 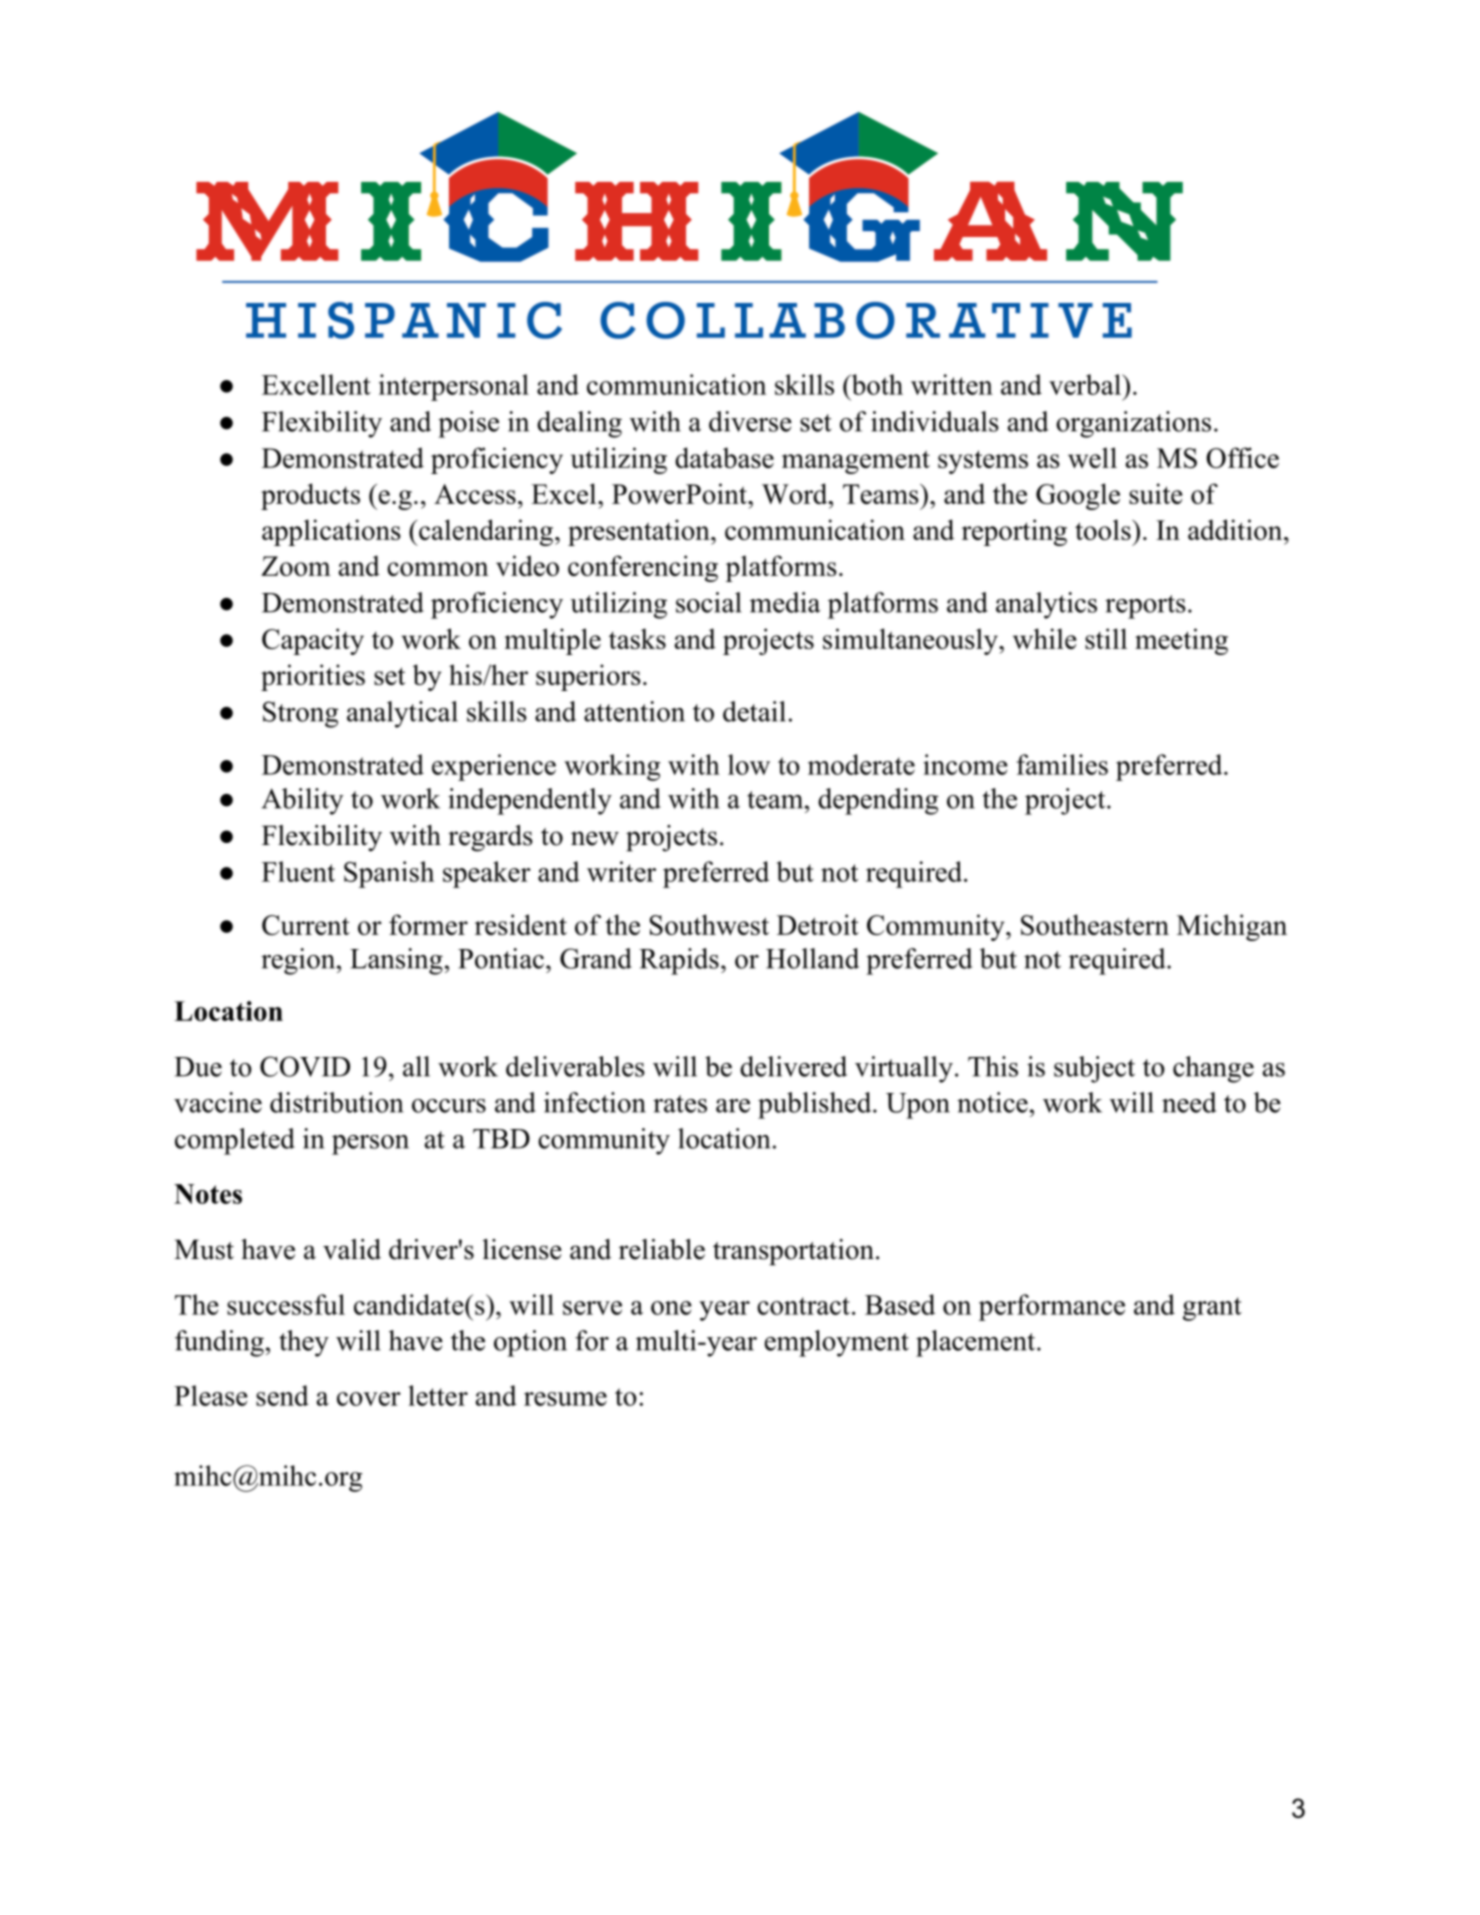 I want to click on performance, so click(x=1052, y=1307).
